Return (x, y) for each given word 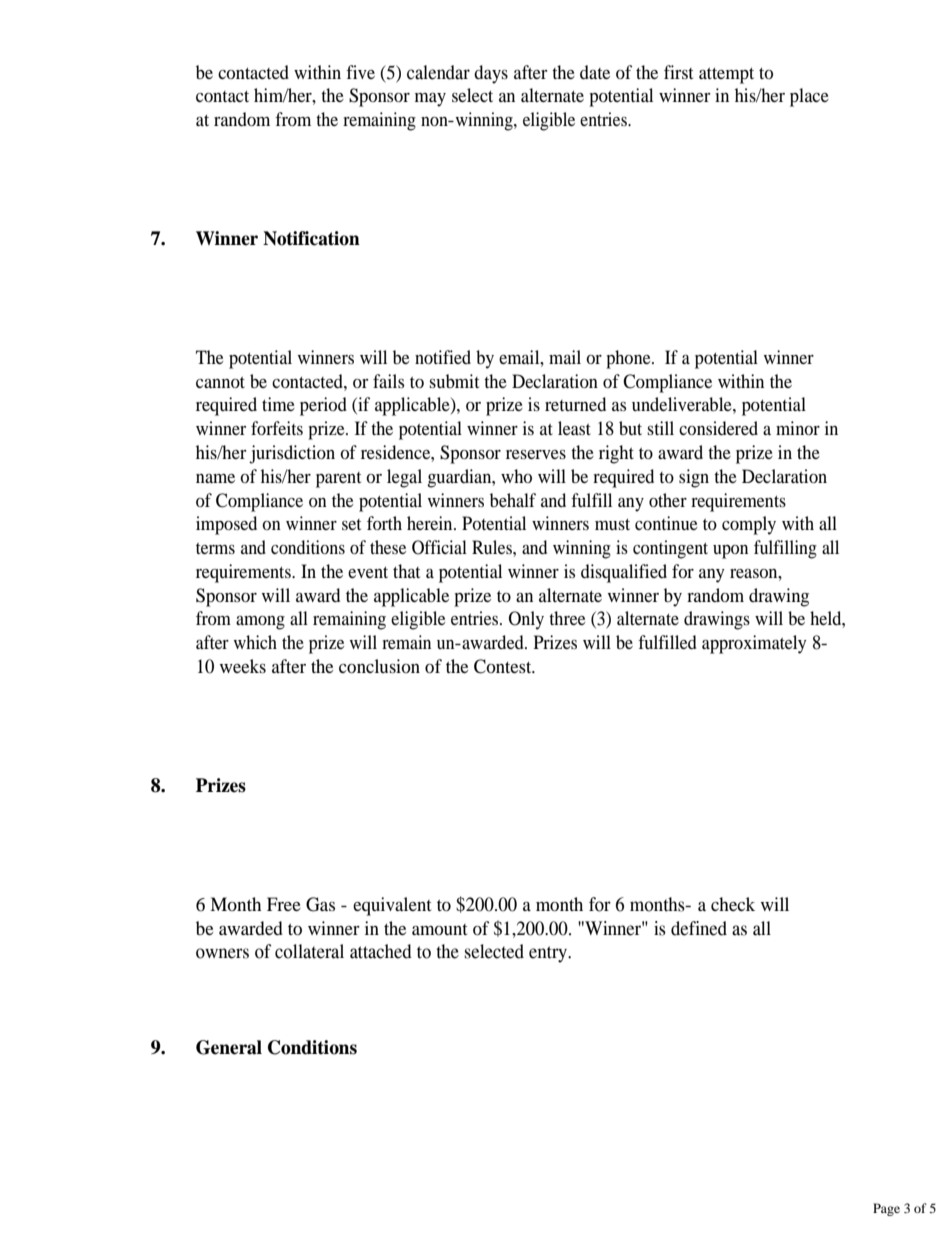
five (360, 72)
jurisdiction (292, 454)
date (595, 72)
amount (439, 929)
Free (284, 904)
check (733, 904)
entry (549, 954)
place (809, 97)
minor (798, 428)
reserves (536, 454)
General (229, 1047)
